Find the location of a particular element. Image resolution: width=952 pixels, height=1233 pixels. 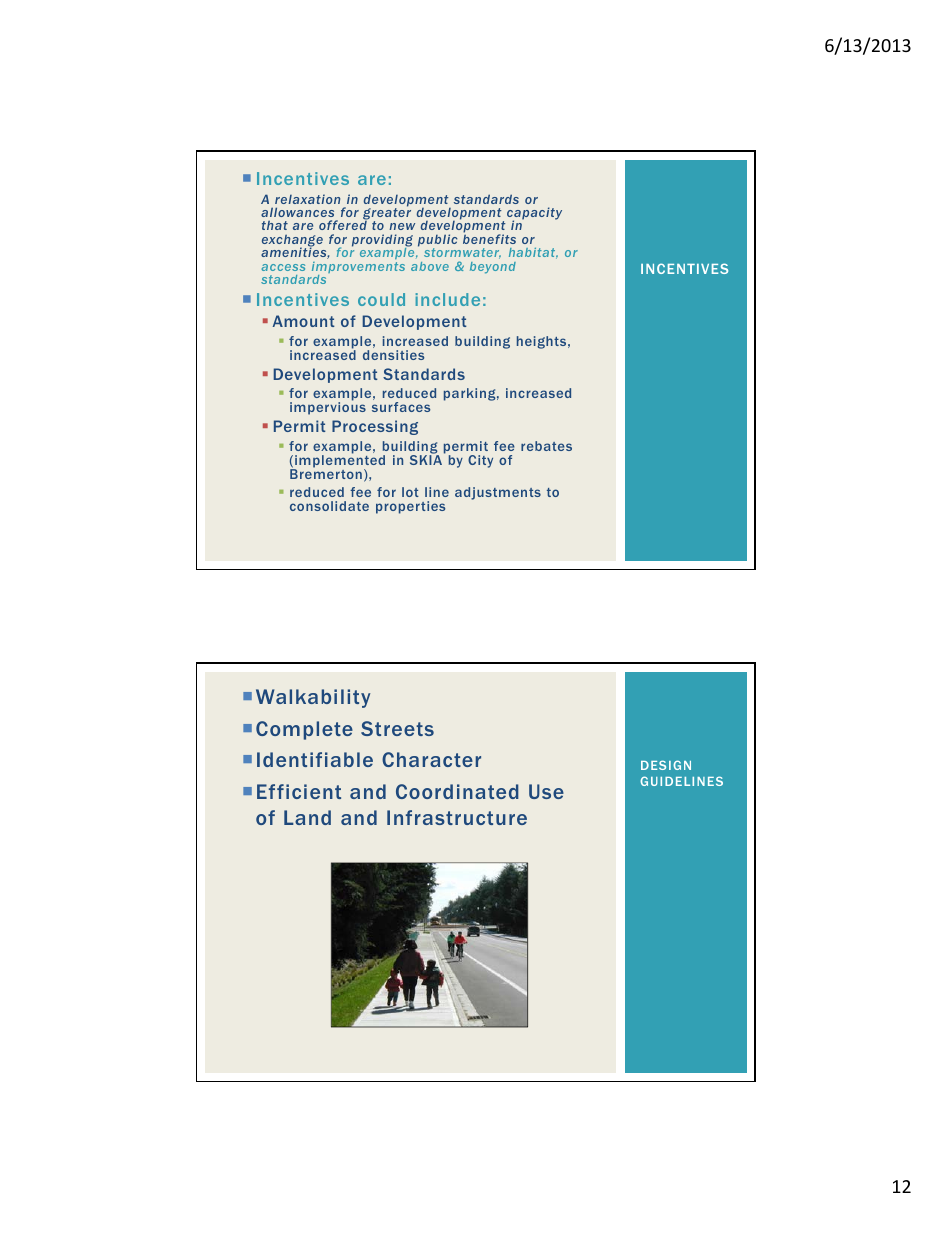

surfaces is located at coordinates (401, 407).
